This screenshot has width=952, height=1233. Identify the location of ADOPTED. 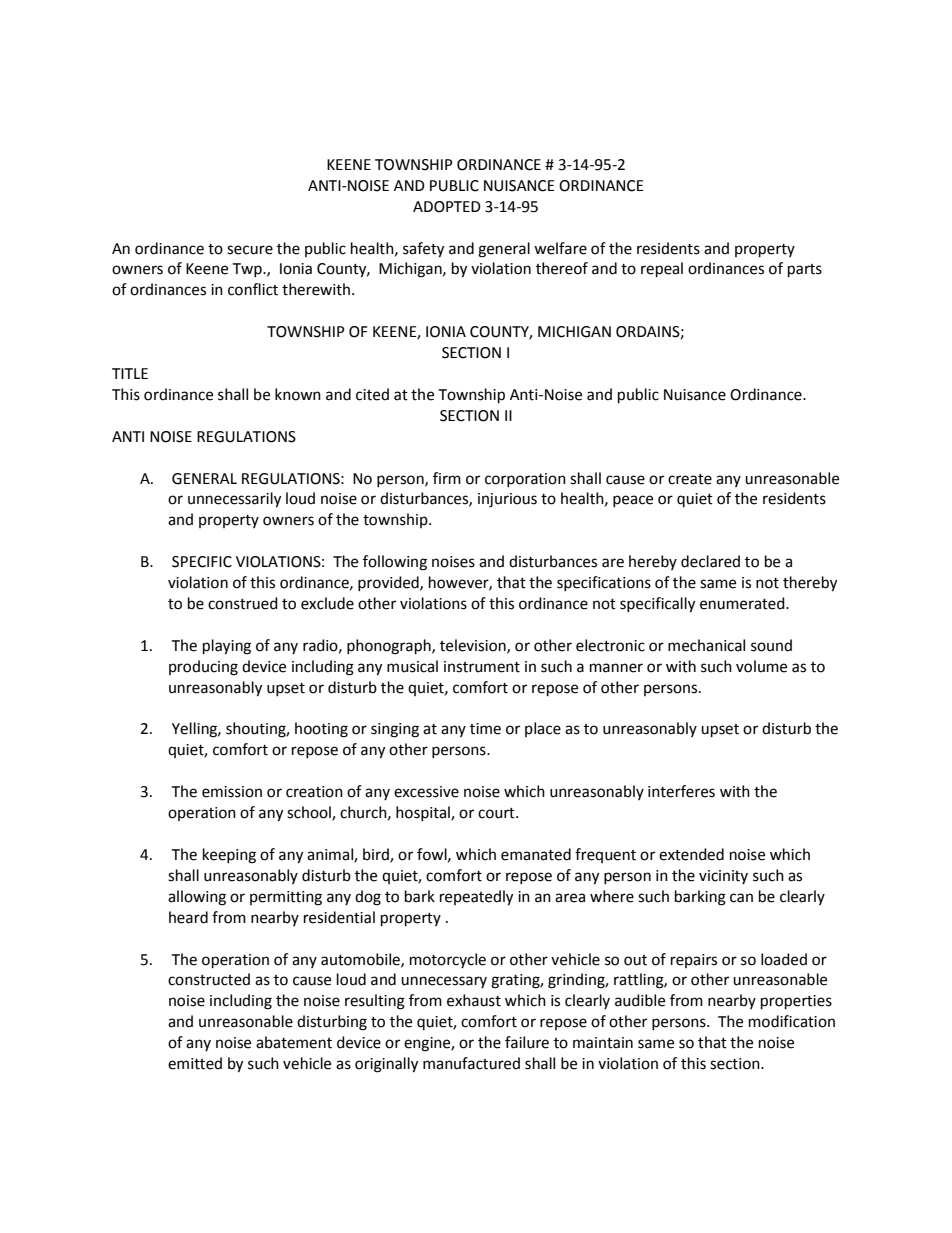
(447, 207).
